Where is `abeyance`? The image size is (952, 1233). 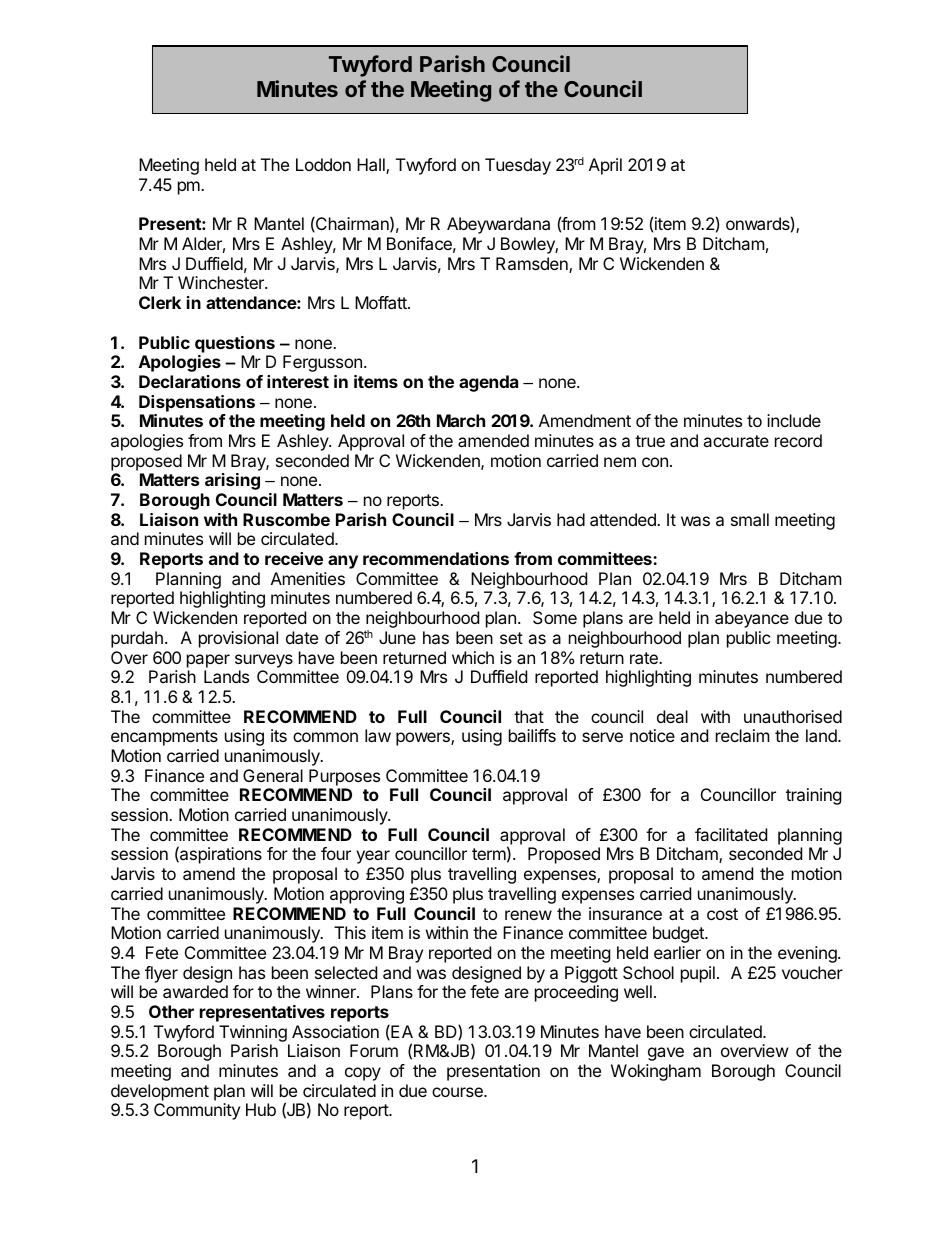 abeyance is located at coordinates (752, 619).
